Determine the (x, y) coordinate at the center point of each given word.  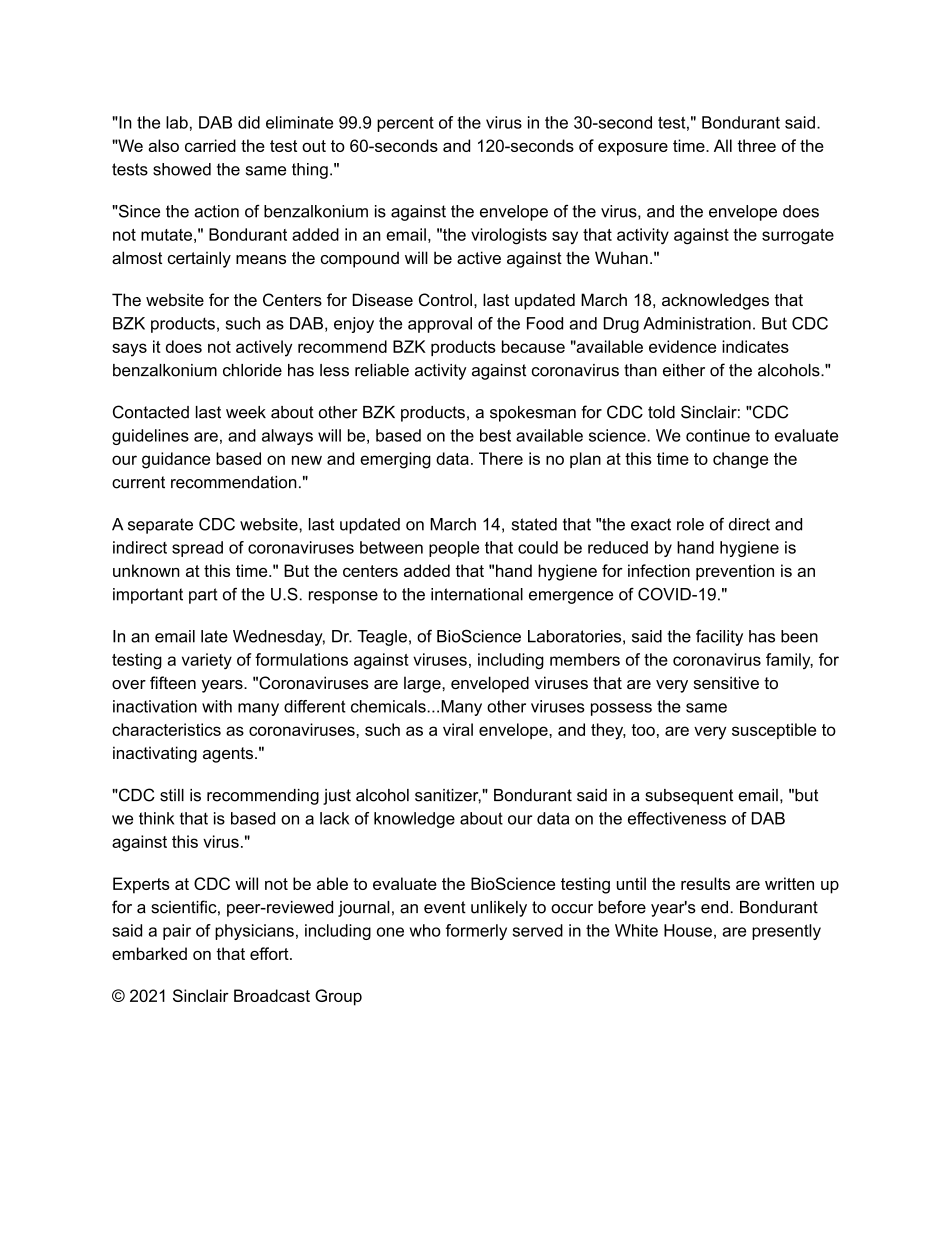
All (723, 145)
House (688, 930)
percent (405, 124)
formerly (476, 932)
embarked (149, 953)
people (454, 549)
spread (197, 549)
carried (210, 145)
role (690, 524)
